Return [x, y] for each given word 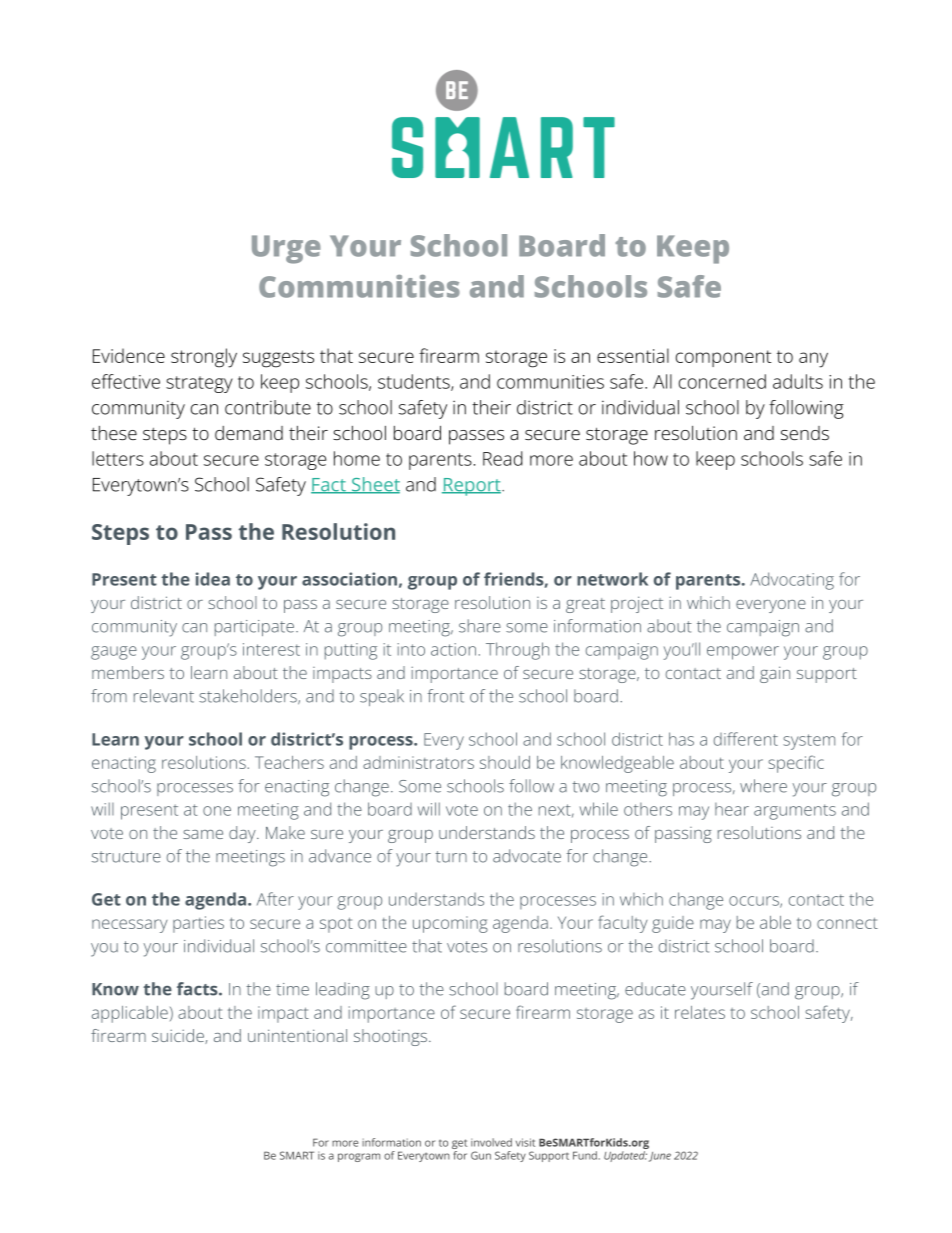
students [415, 382]
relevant [164, 696]
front [445, 696]
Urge [286, 249]
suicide [179, 1036]
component [724, 358]
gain [775, 674]
